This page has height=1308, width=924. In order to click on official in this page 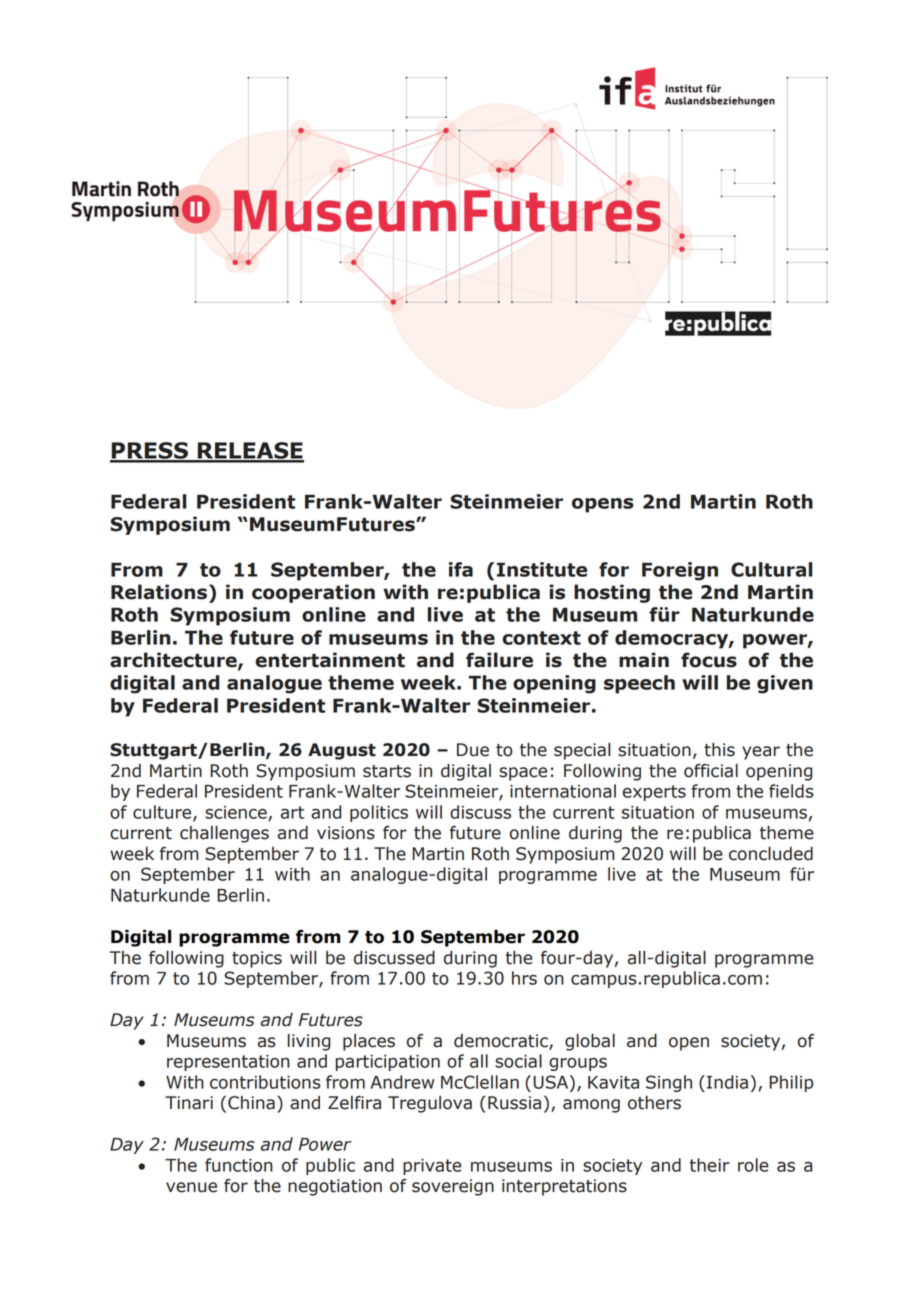, I will do `click(711, 771)`.
